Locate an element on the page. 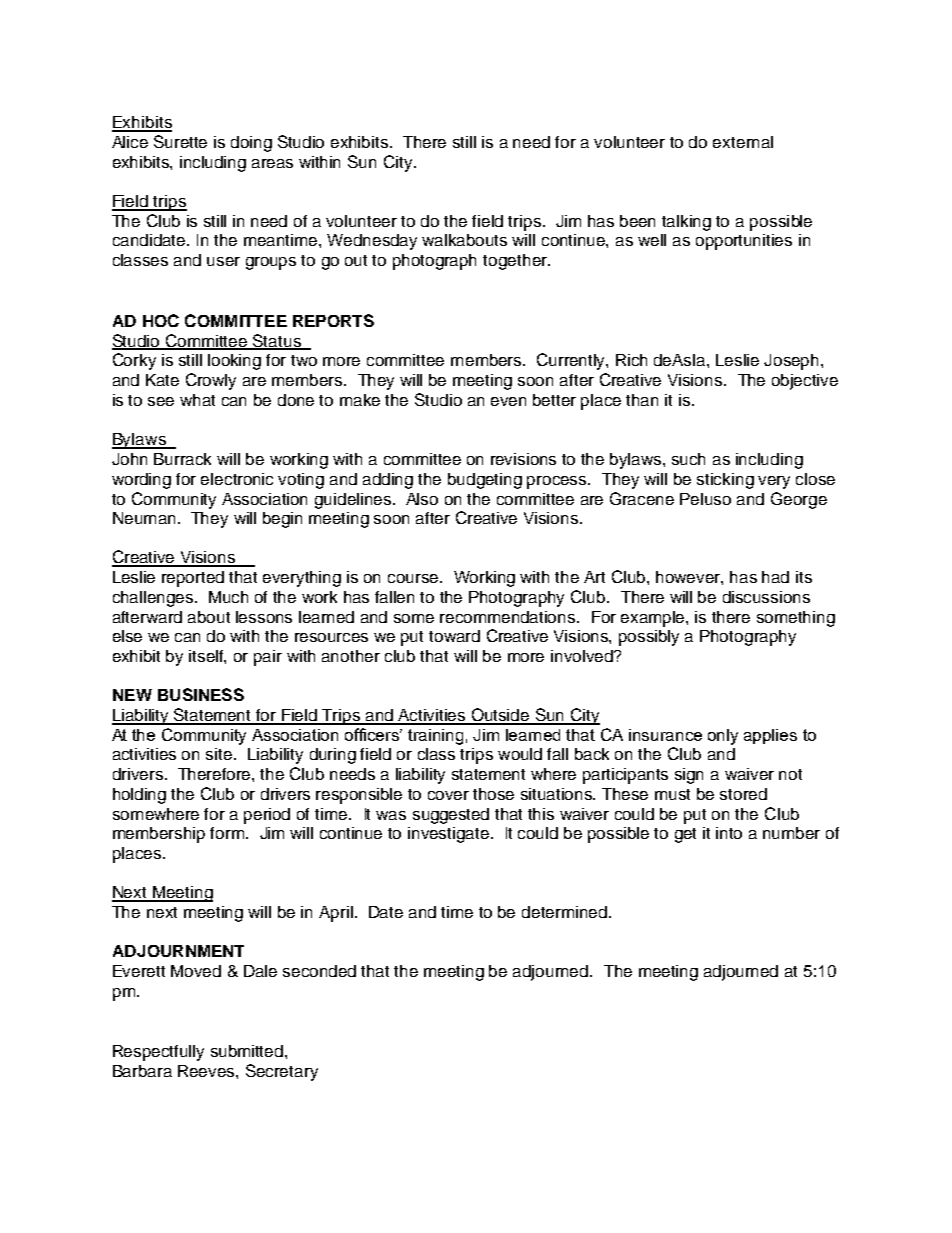 Image resolution: width=952 pixels, height=1233 pixels. what is located at coordinates (197, 400).
